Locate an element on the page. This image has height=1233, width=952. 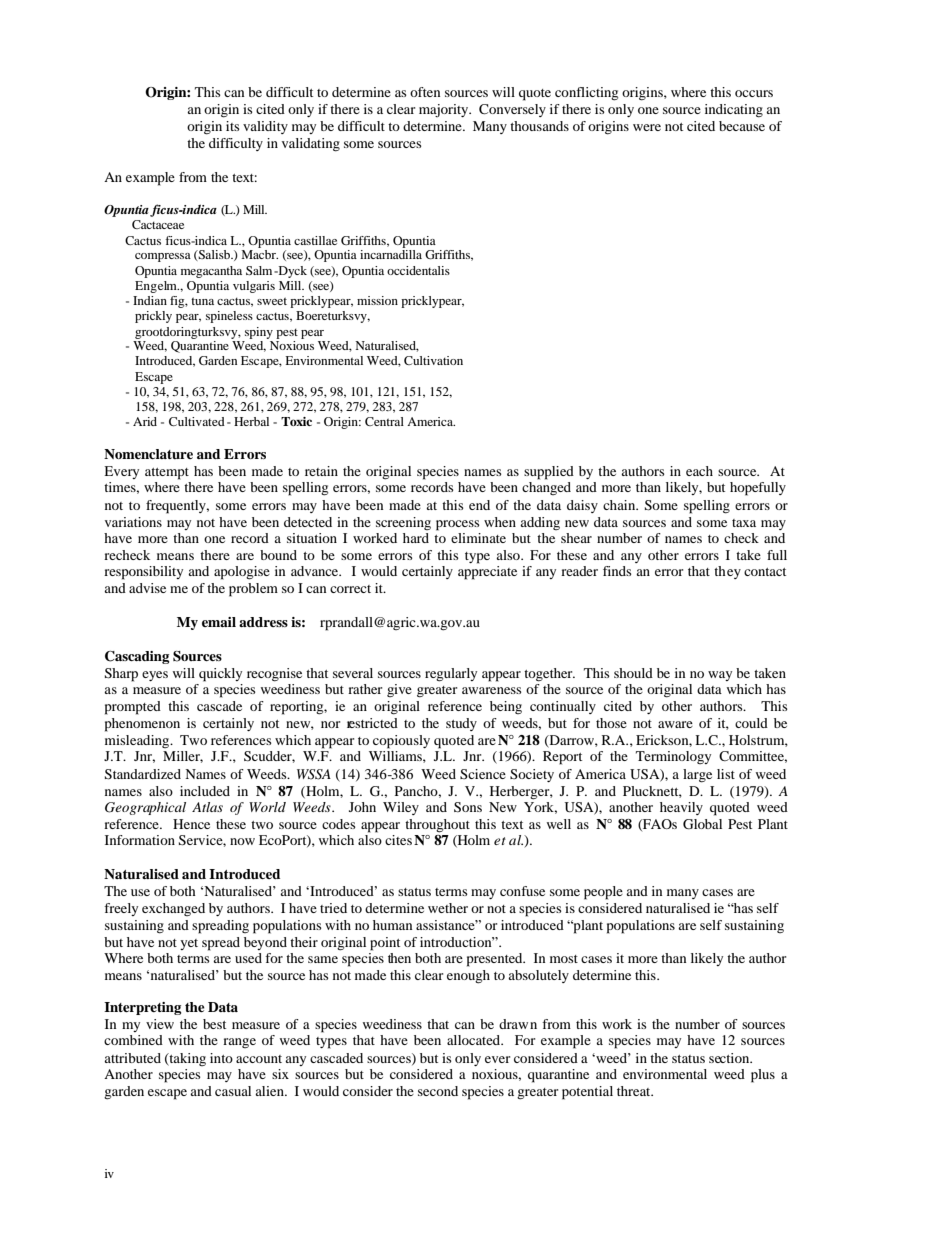
majority is located at coordinates (445, 110).
